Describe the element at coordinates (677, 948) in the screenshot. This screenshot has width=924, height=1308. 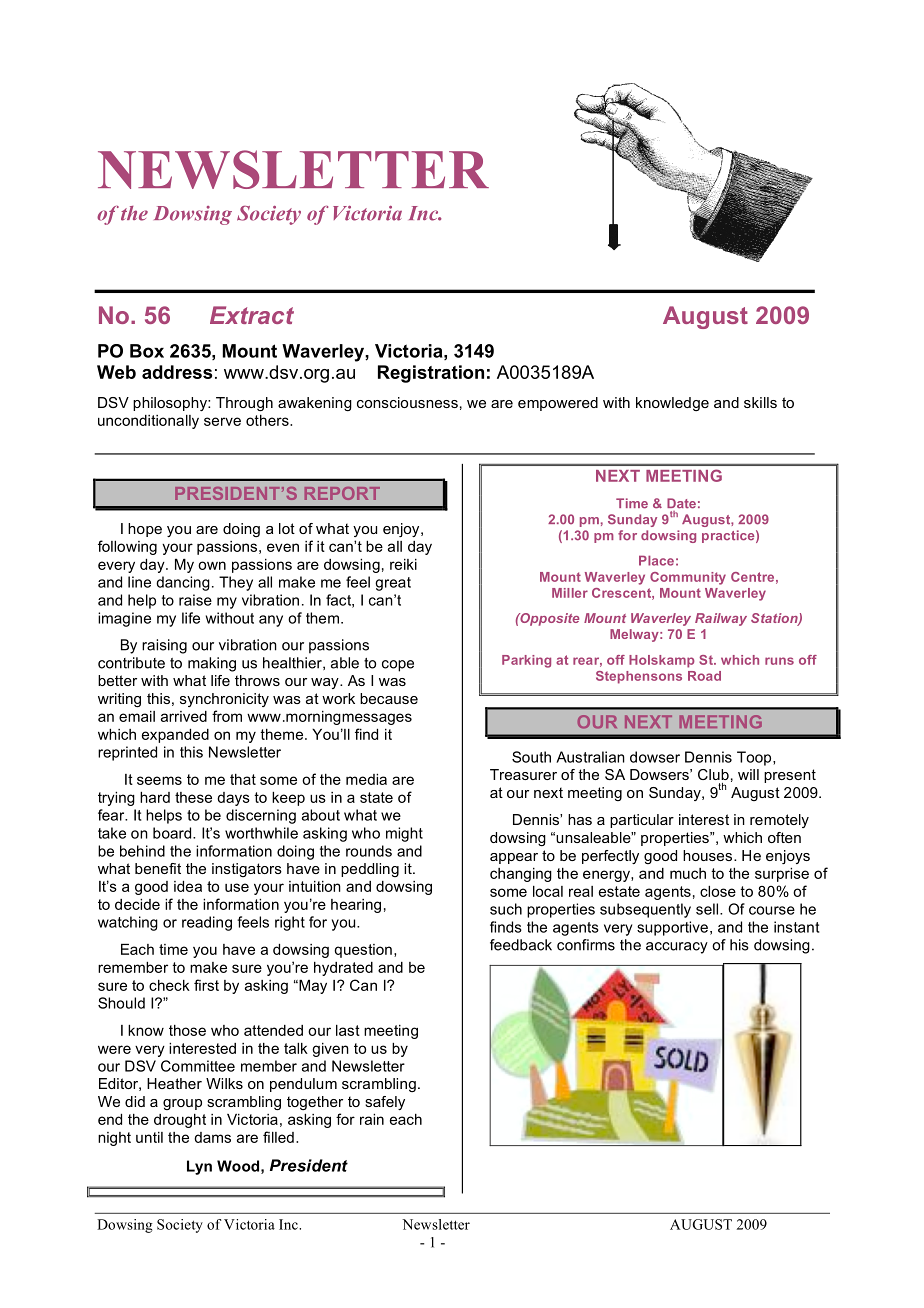
I see `accuracy` at that location.
